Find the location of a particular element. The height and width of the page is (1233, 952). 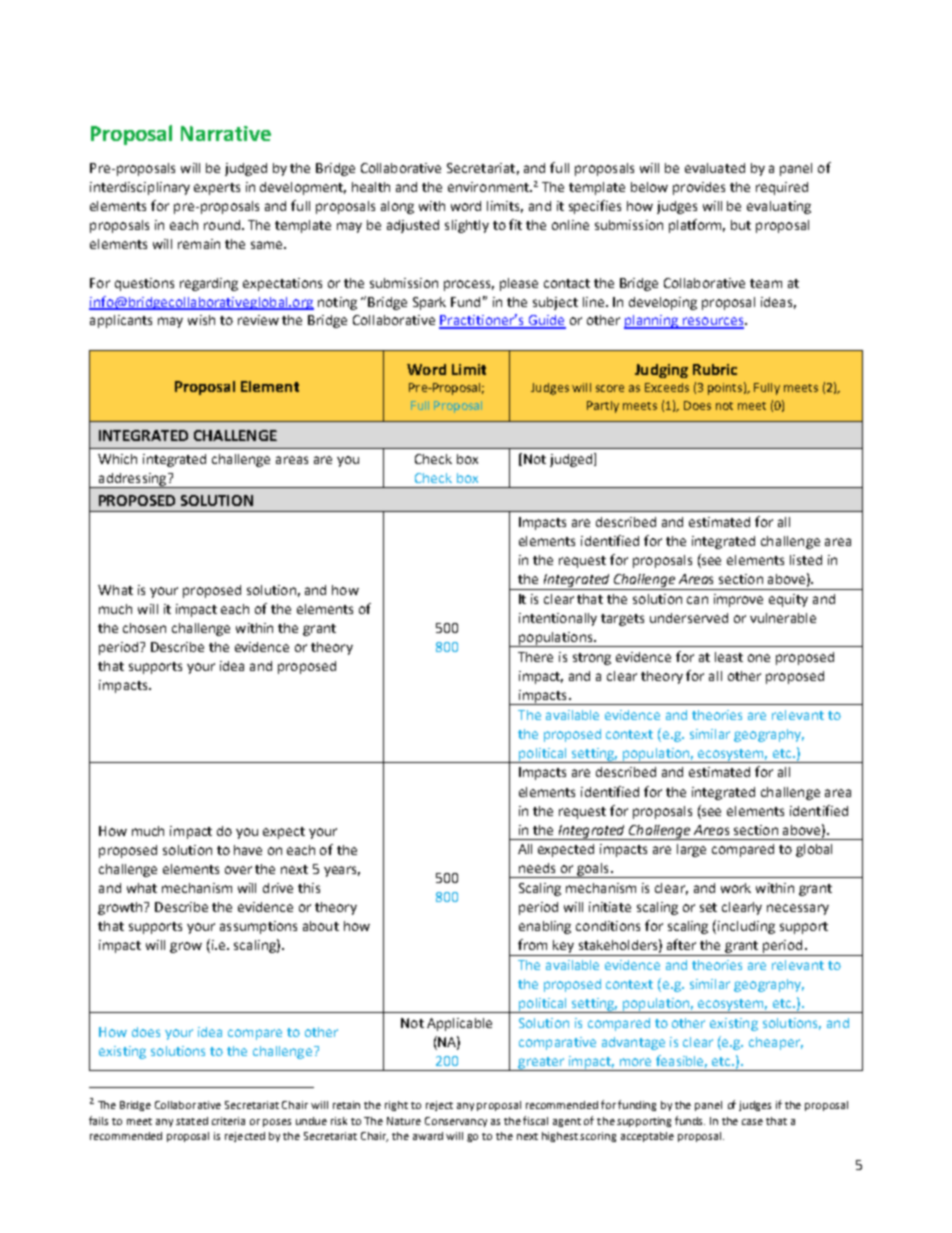

points is located at coordinates (725, 389).
